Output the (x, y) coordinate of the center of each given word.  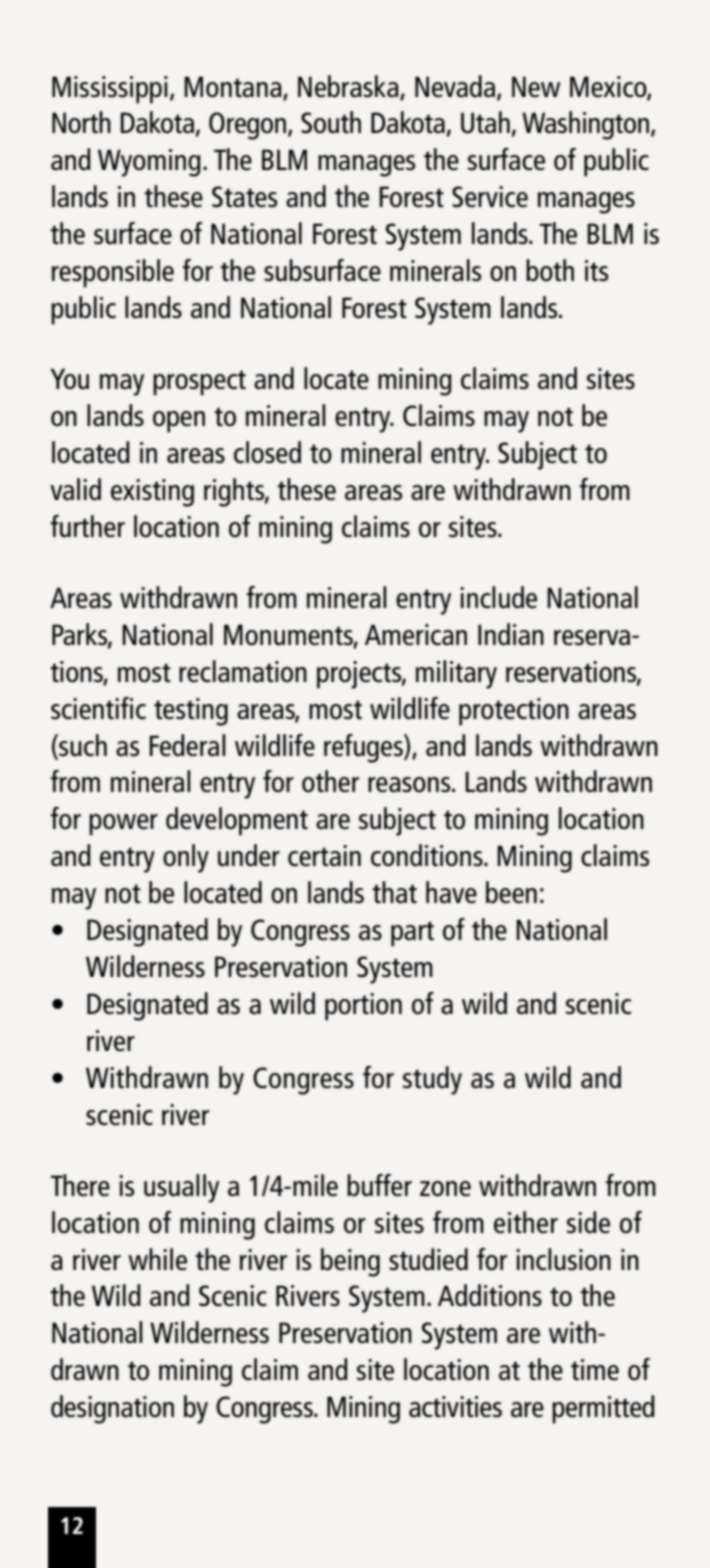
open (179, 422)
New (536, 86)
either (526, 1222)
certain (324, 855)
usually (181, 1188)
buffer (379, 1185)
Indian (511, 634)
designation (112, 1409)
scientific (98, 708)
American (416, 634)
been (511, 892)
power (123, 825)
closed (267, 452)
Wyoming (149, 163)
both (550, 270)
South (331, 122)
